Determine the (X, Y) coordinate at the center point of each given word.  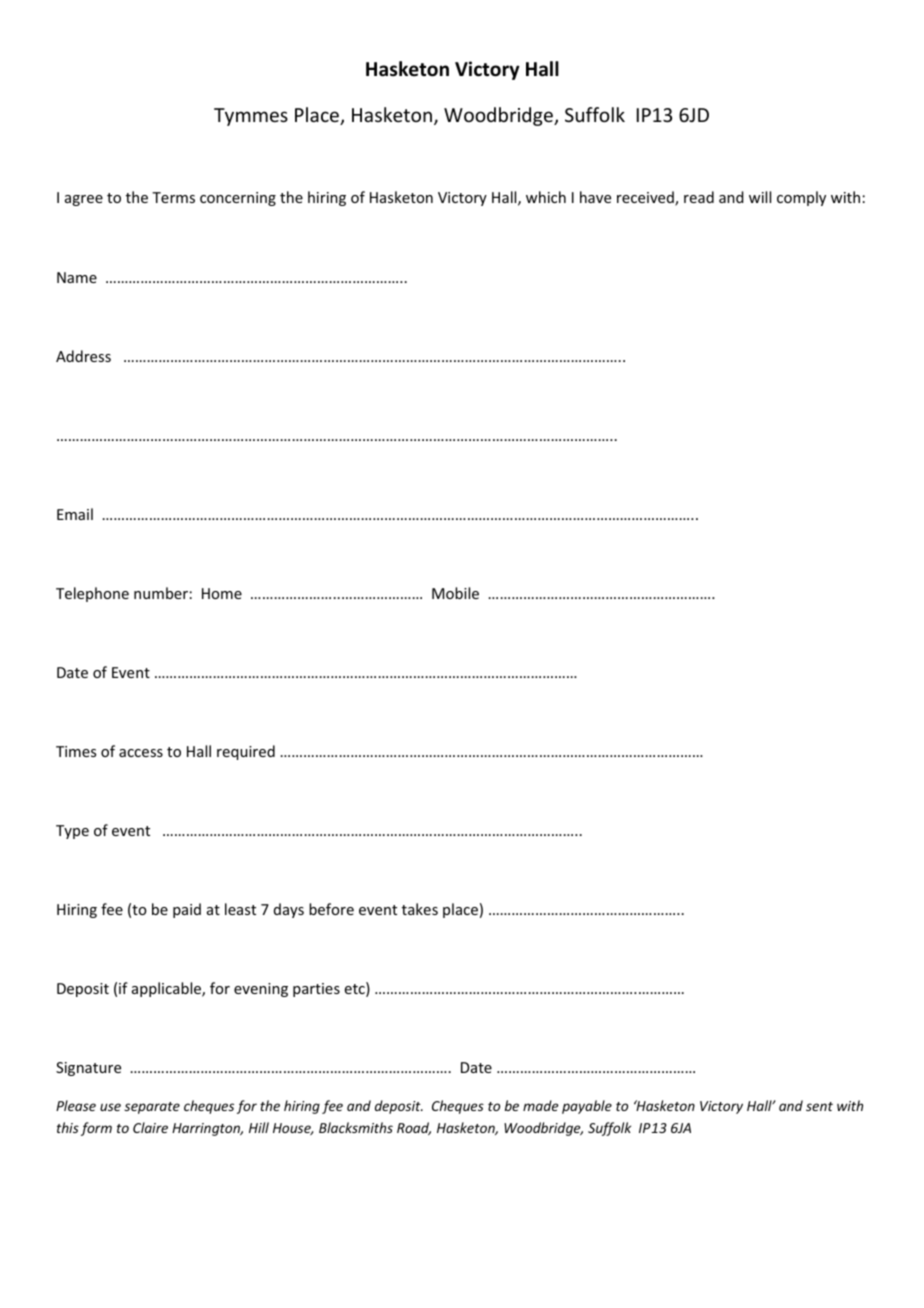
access (141, 753)
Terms (173, 197)
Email (75, 514)
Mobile (455, 593)
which (546, 197)
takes (420, 909)
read (699, 197)
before (331, 909)
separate (152, 1108)
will (760, 197)
